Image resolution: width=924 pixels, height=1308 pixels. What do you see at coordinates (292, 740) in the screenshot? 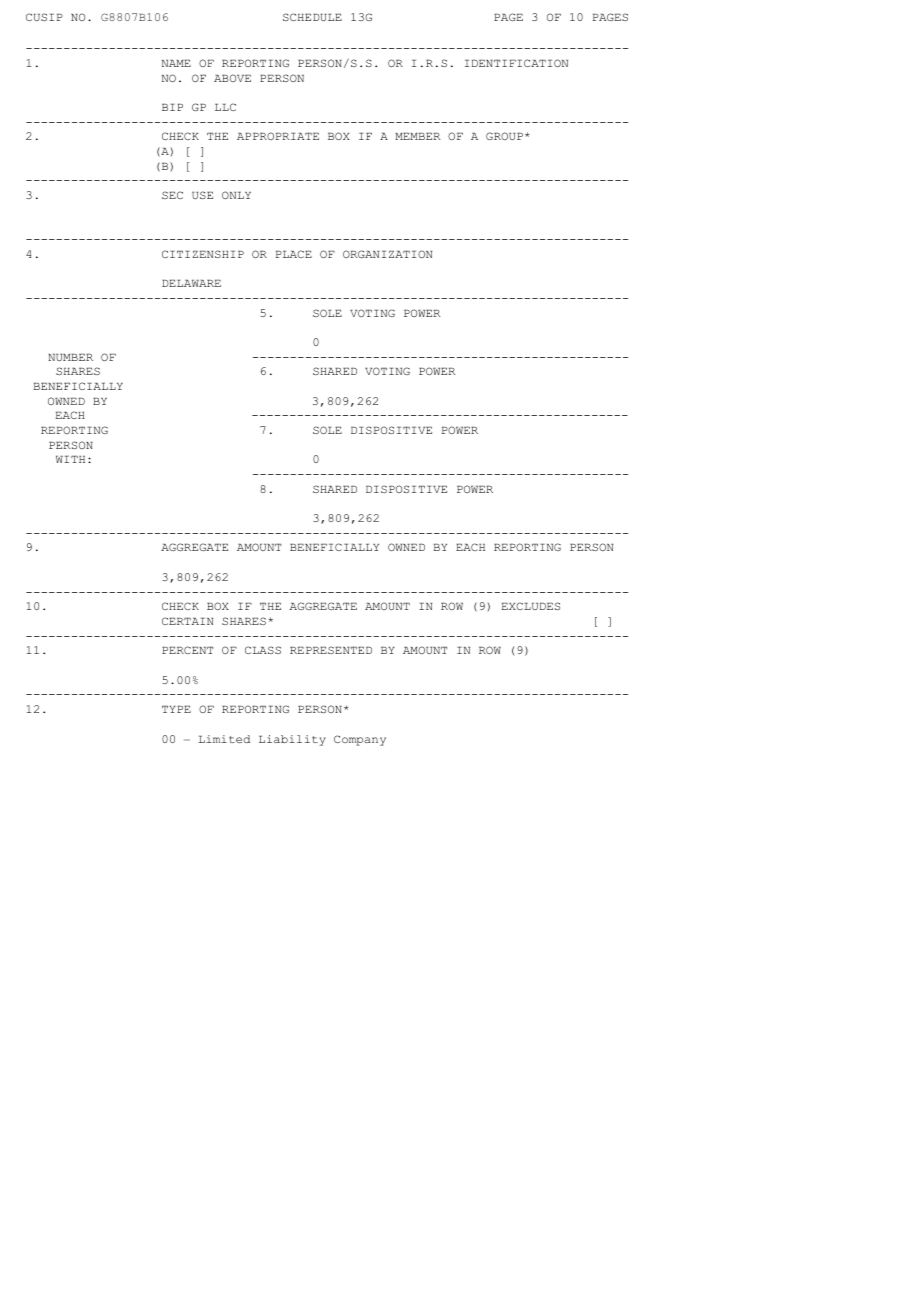
I see `Liability` at bounding box center [292, 740].
